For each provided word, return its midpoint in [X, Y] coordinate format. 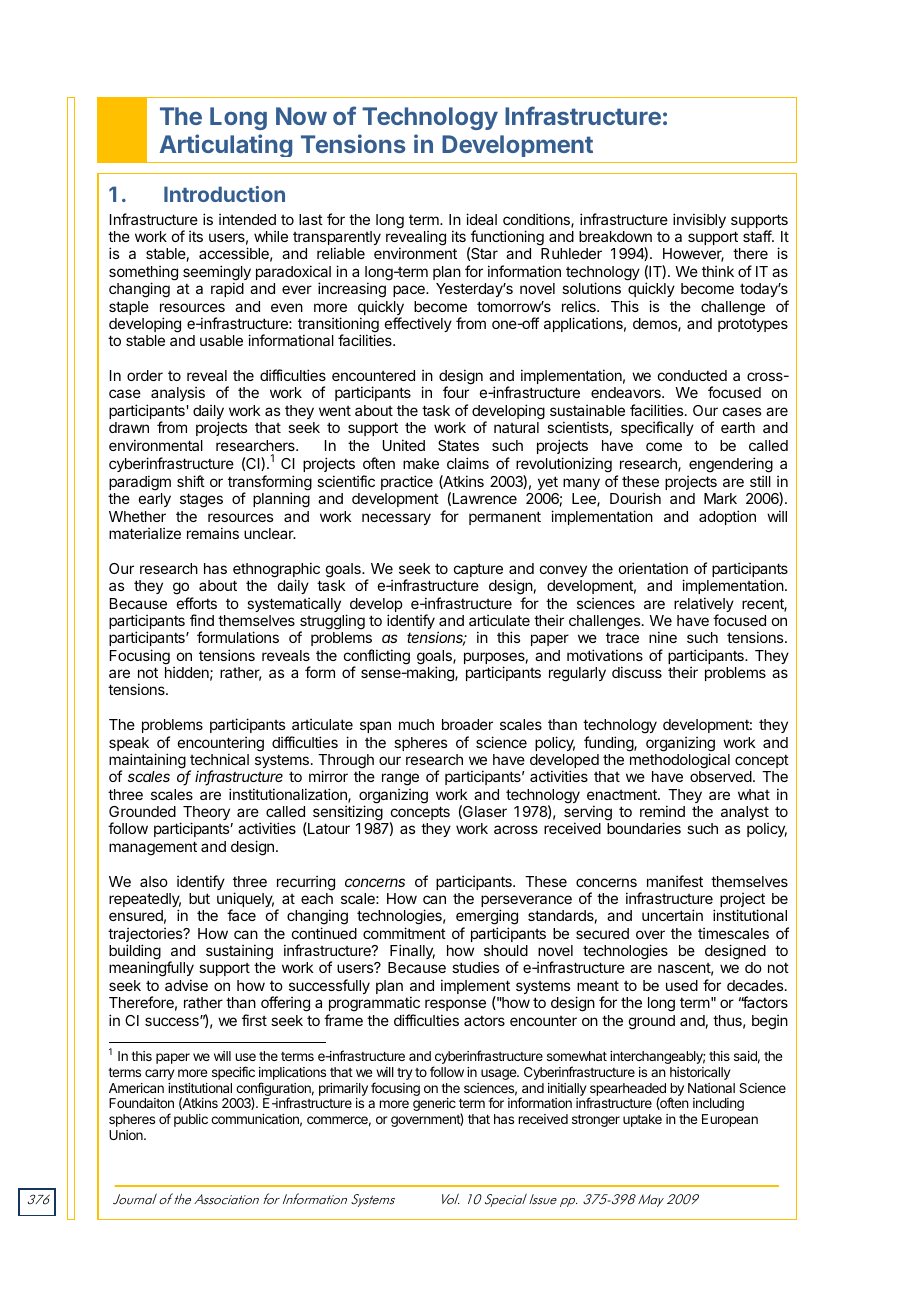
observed [721, 776]
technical [219, 759]
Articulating [226, 145]
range [400, 781]
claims [468, 463]
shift [191, 481]
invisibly [699, 220]
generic [434, 1104]
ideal [481, 219]
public [191, 1120]
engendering [730, 466]
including [718, 1104]
